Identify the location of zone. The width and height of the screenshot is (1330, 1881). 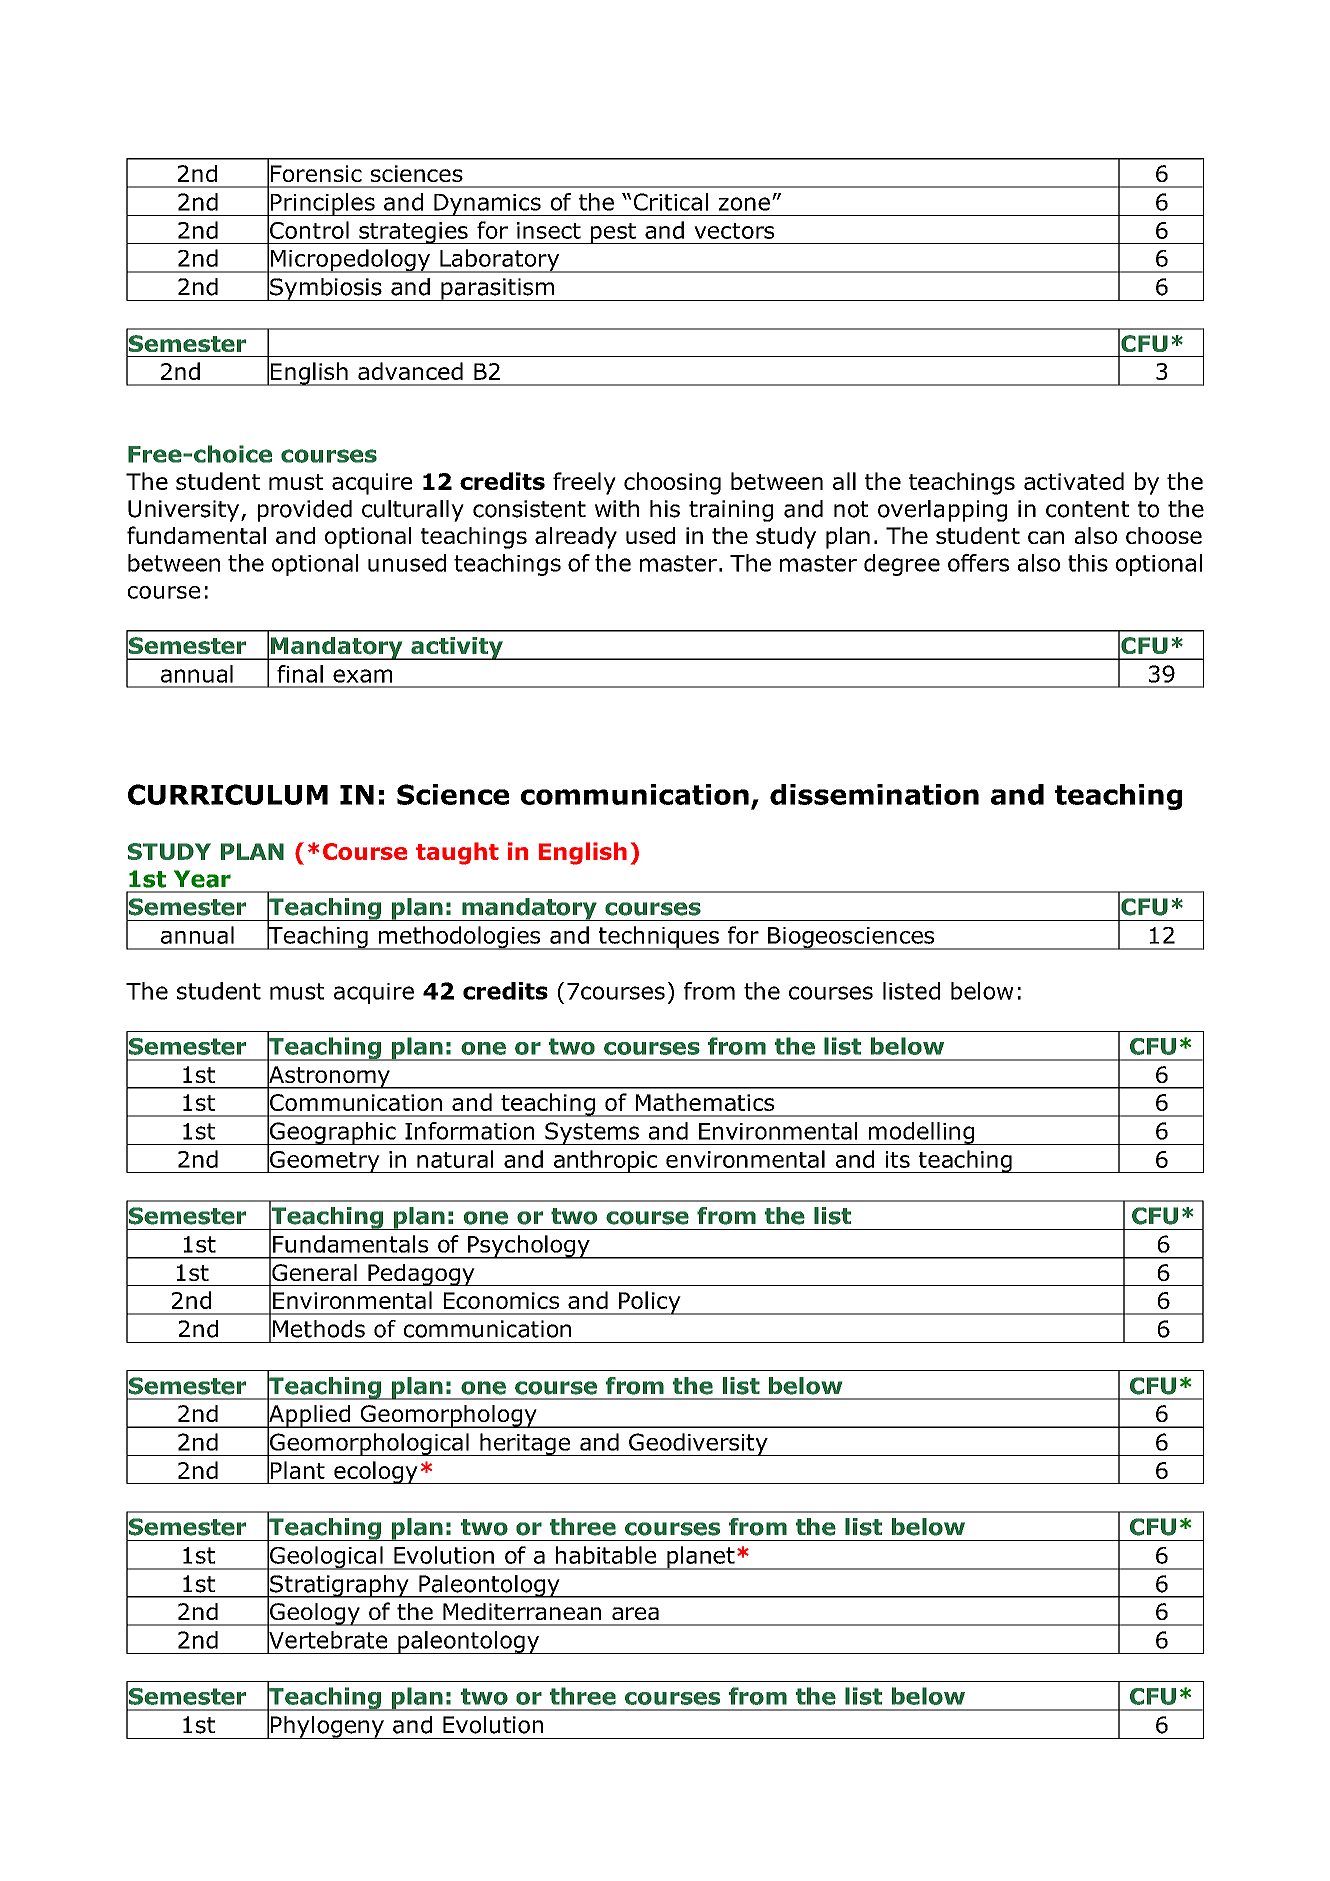
(744, 204).
